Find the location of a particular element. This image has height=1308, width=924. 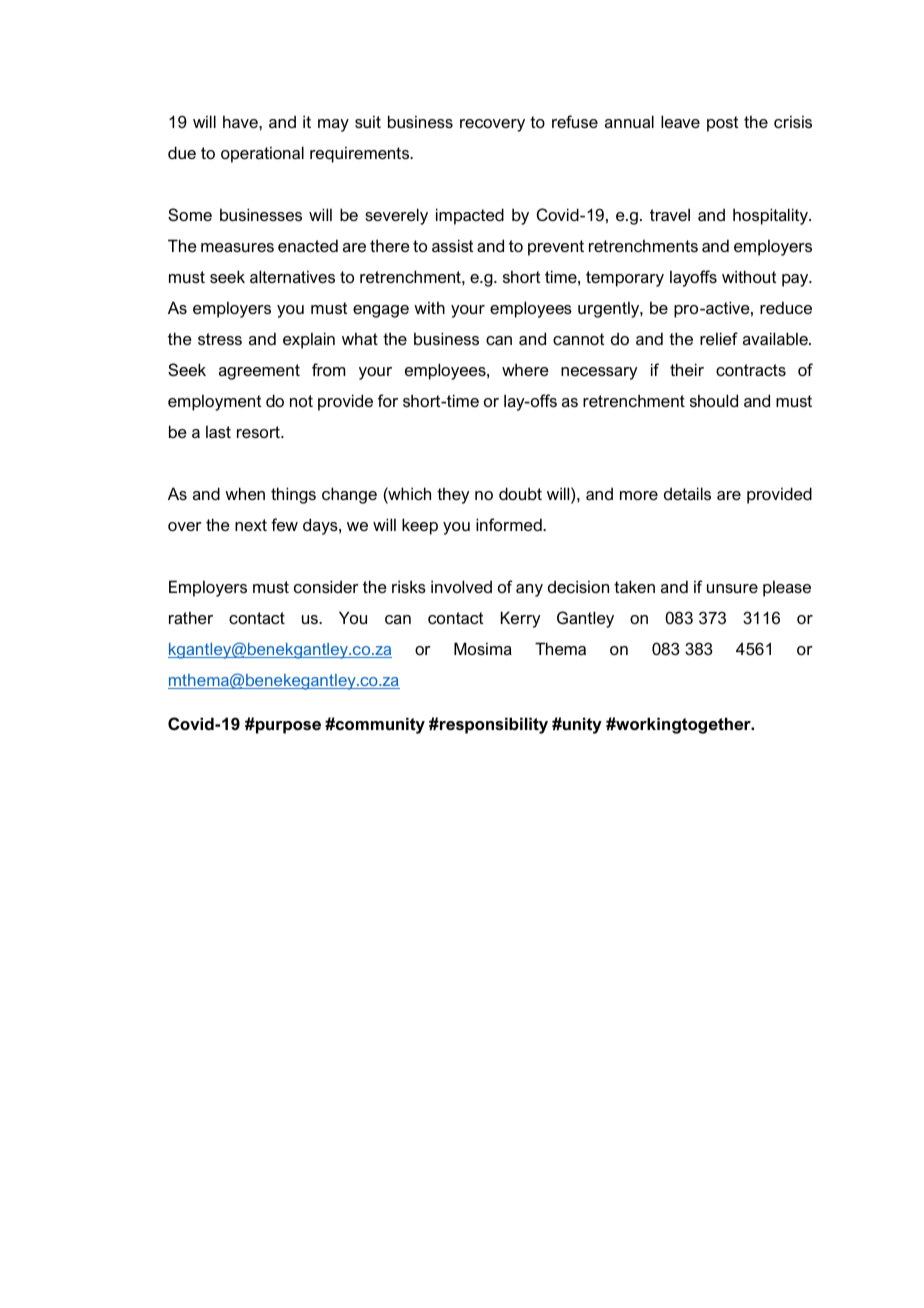

have is located at coordinates (241, 121).
